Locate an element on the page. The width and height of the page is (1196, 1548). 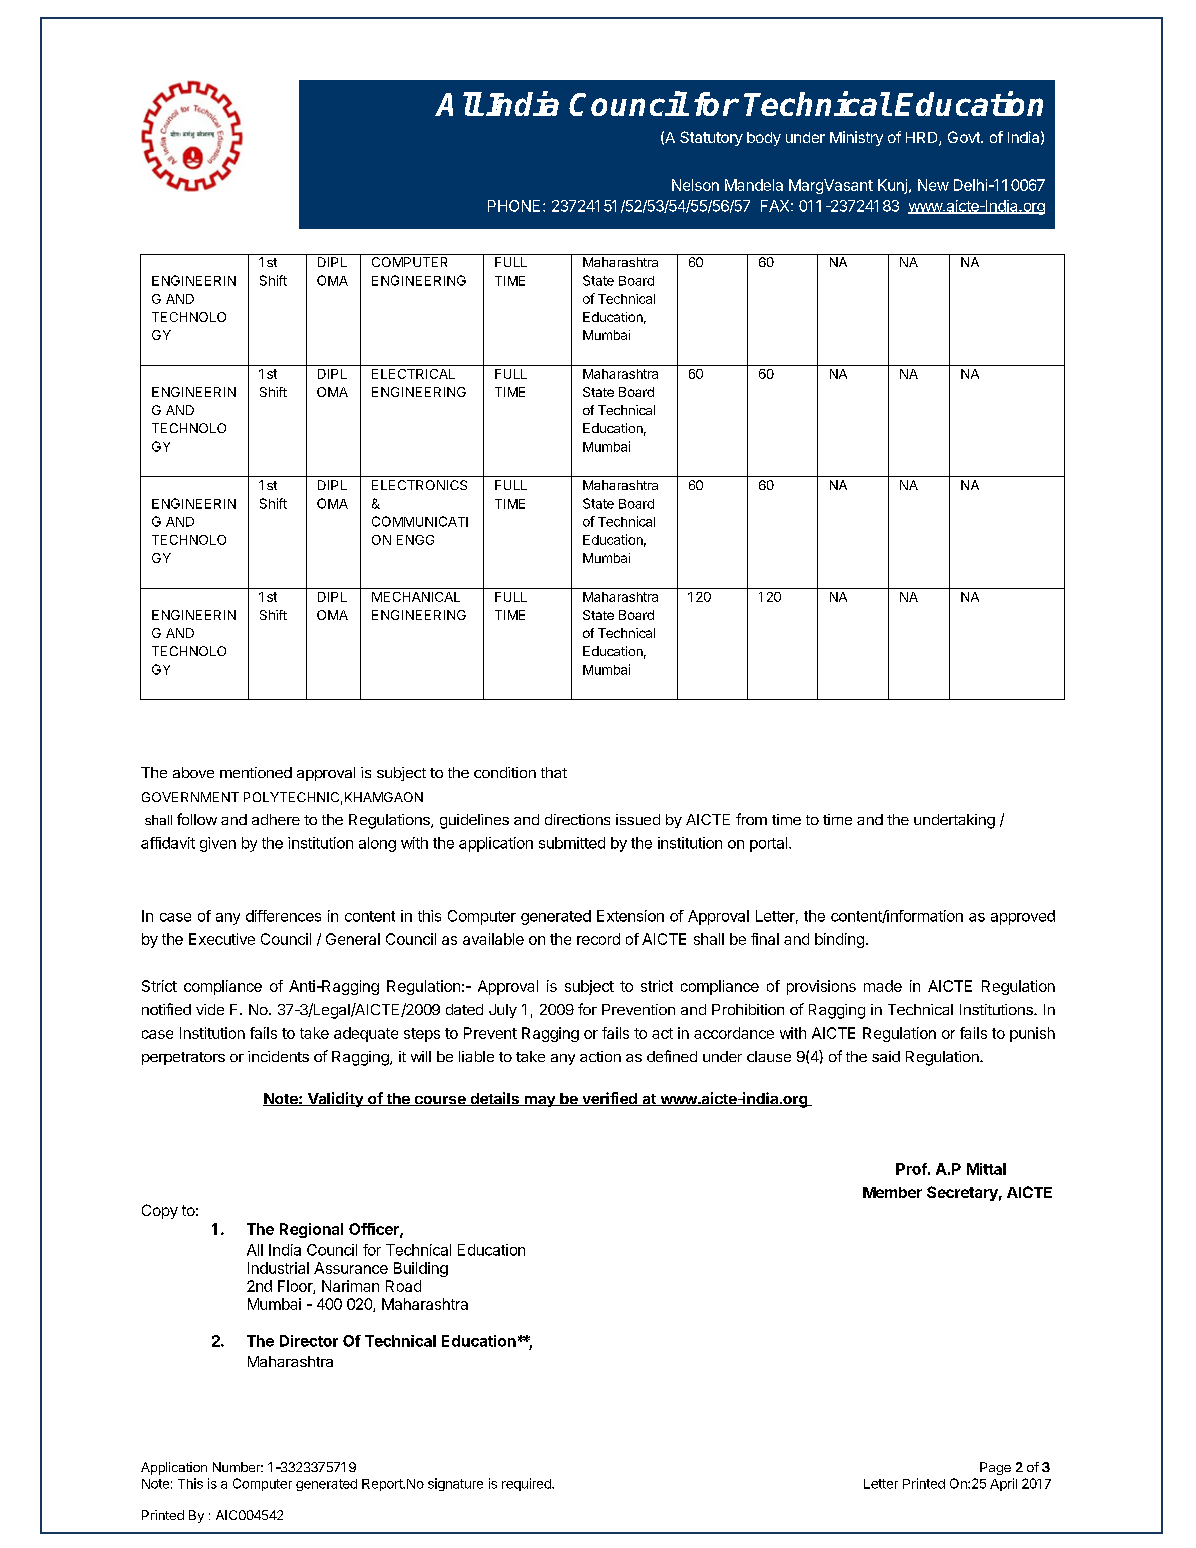
required is located at coordinates (527, 1484).
